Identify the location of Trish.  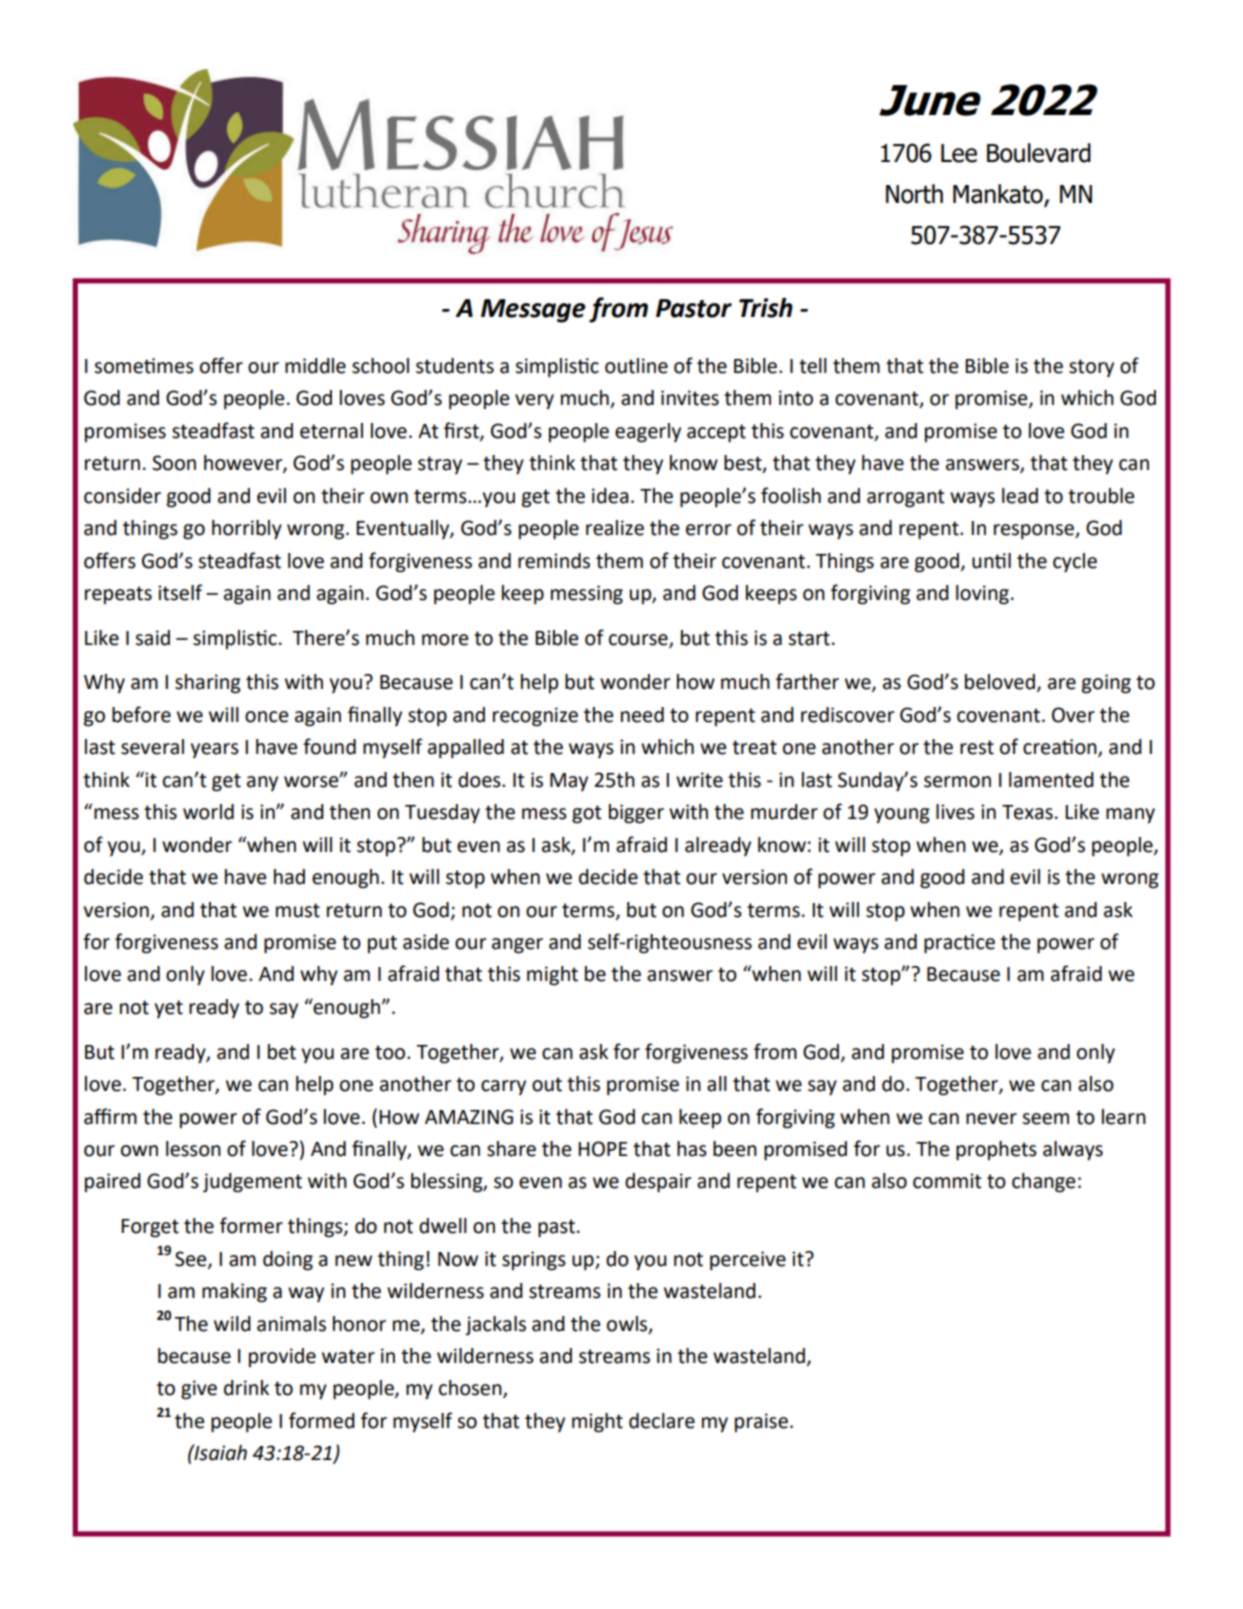
(766, 308).
